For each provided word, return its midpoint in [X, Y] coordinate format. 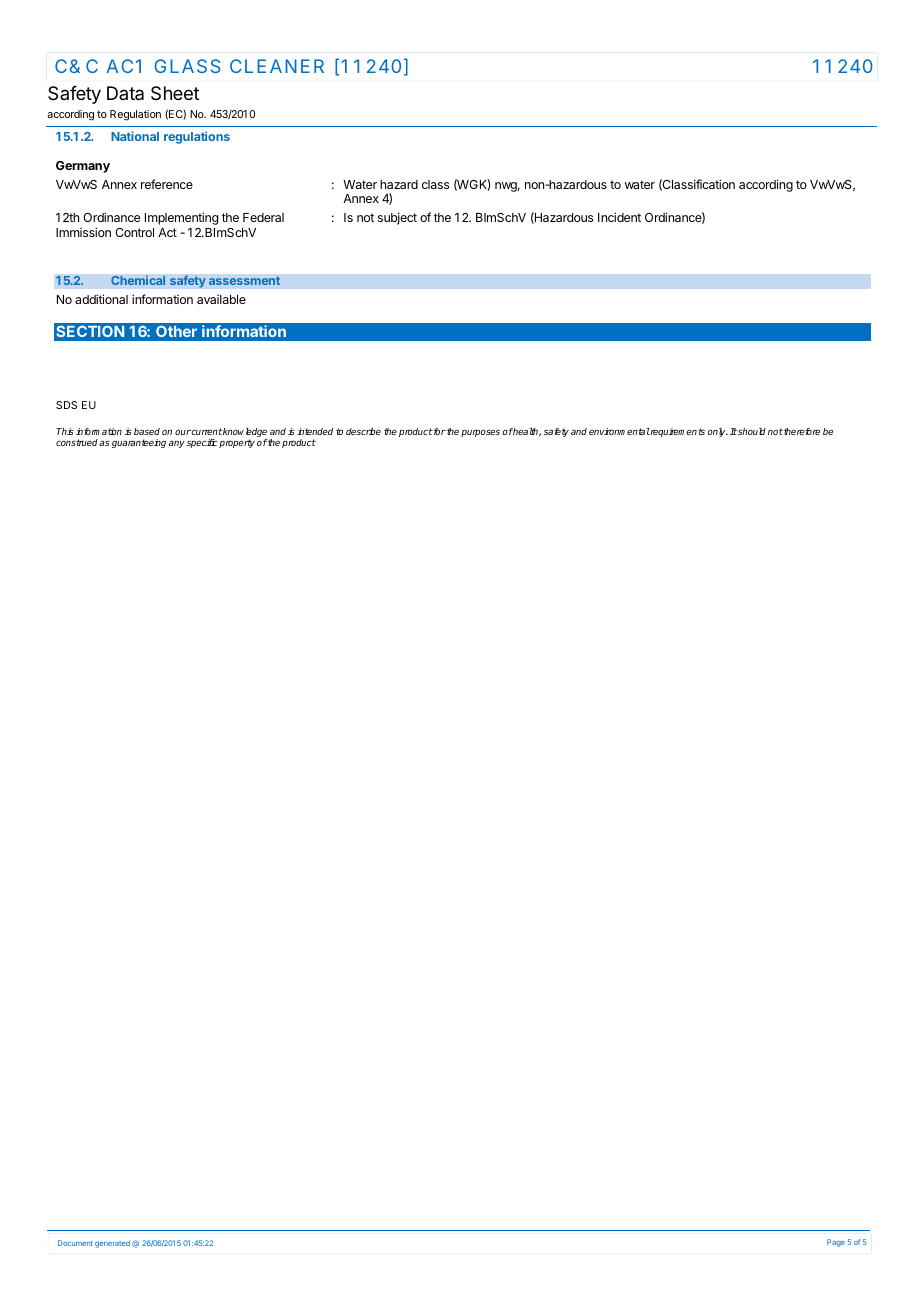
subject [397, 218]
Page [836, 1243]
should [752, 431]
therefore [801, 431]
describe [363, 431]
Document [75, 1243]
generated [112, 1244]
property [237, 443]
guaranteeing [139, 443]
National [135, 136]
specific [202, 443]
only [718, 432]
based [147, 431]
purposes [480, 433]
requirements [677, 432]
